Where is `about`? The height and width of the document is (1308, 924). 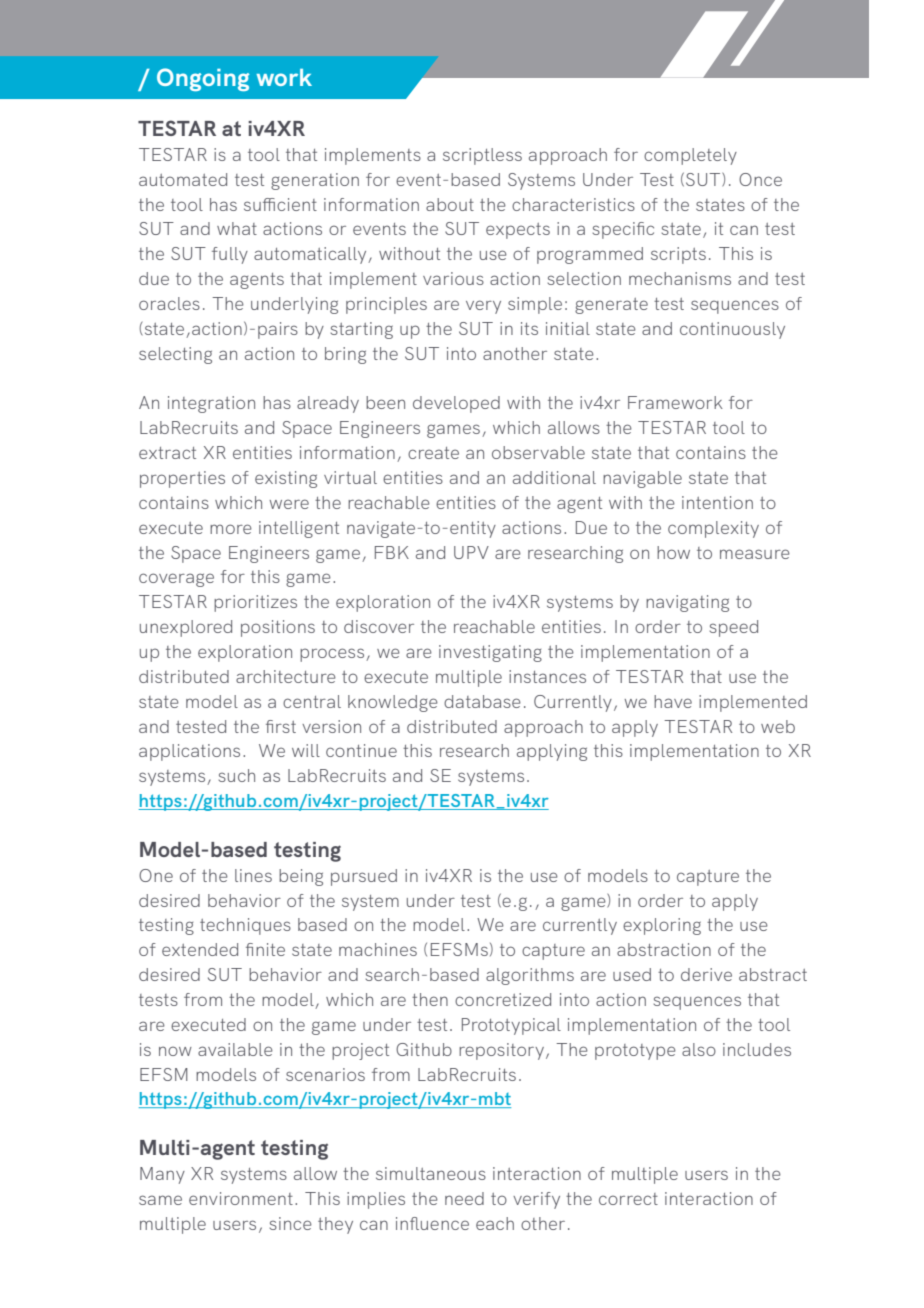
about is located at coordinates (450, 204).
